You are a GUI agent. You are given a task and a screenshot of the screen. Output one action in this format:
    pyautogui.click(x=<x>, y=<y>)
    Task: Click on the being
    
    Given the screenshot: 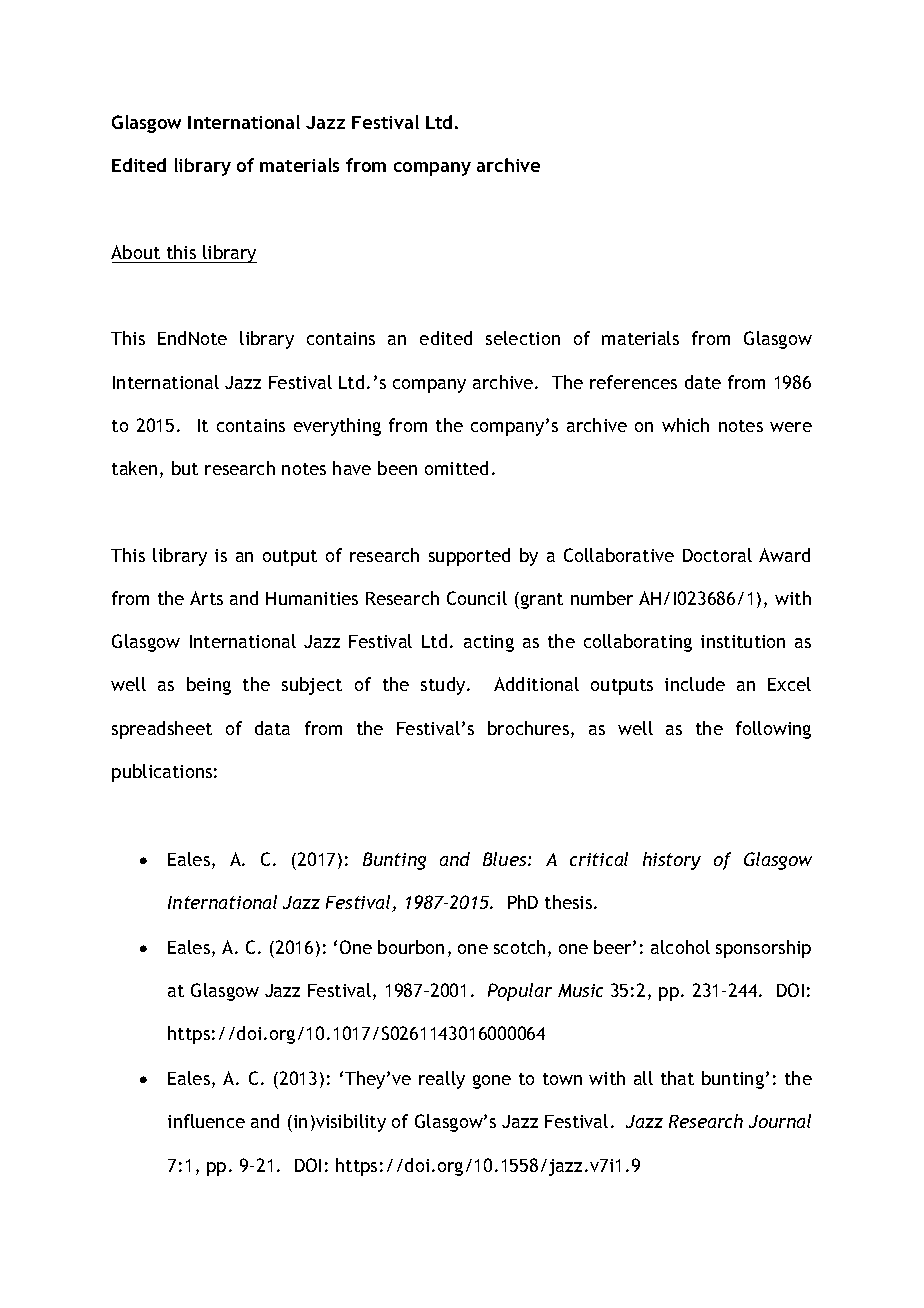 What is the action you would take?
    pyautogui.click(x=209, y=686)
